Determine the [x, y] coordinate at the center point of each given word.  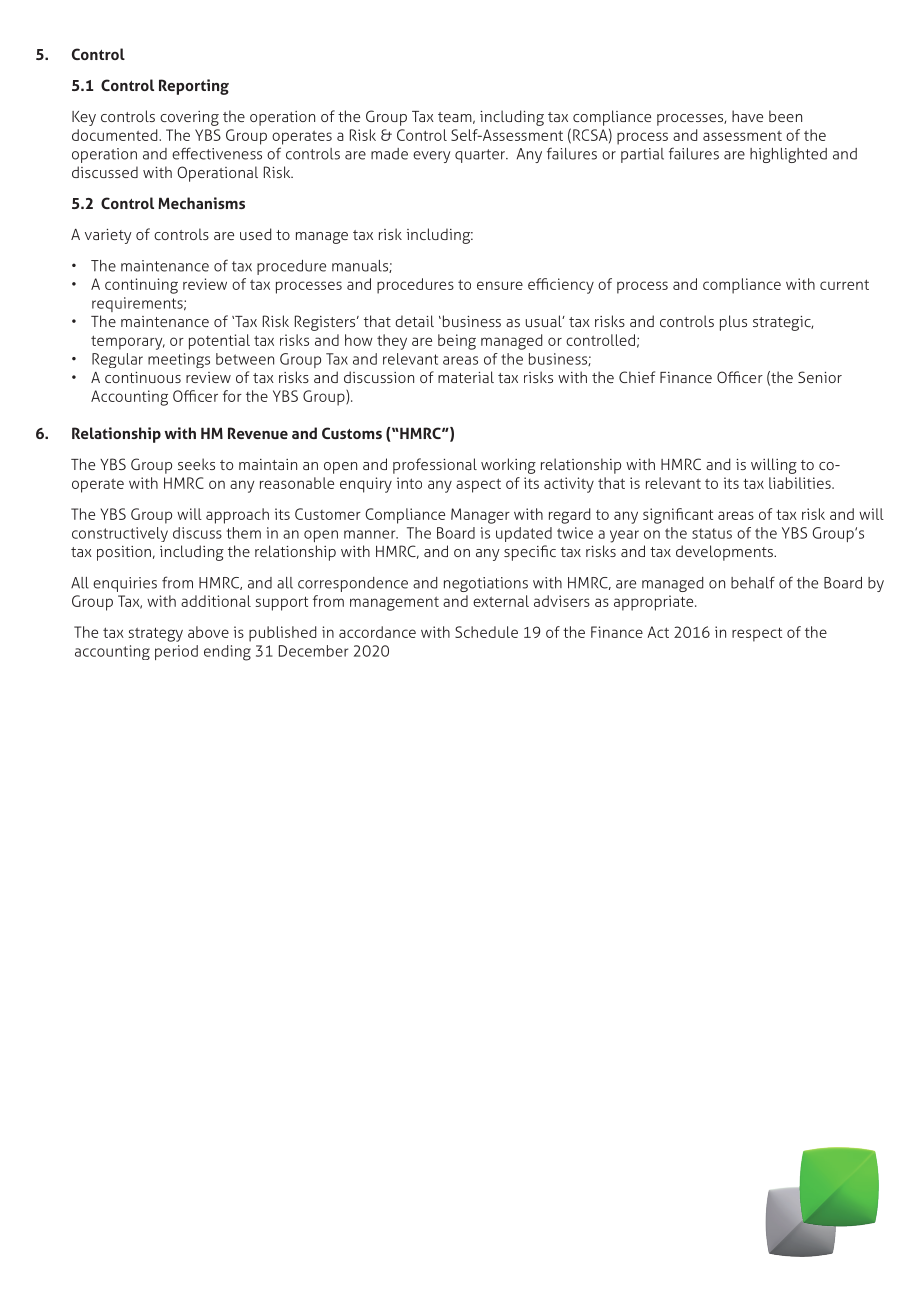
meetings [179, 360]
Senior [820, 377]
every [432, 157]
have [747, 116]
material [466, 377]
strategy [156, 634]
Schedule [486, 632]
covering [189, 118]
